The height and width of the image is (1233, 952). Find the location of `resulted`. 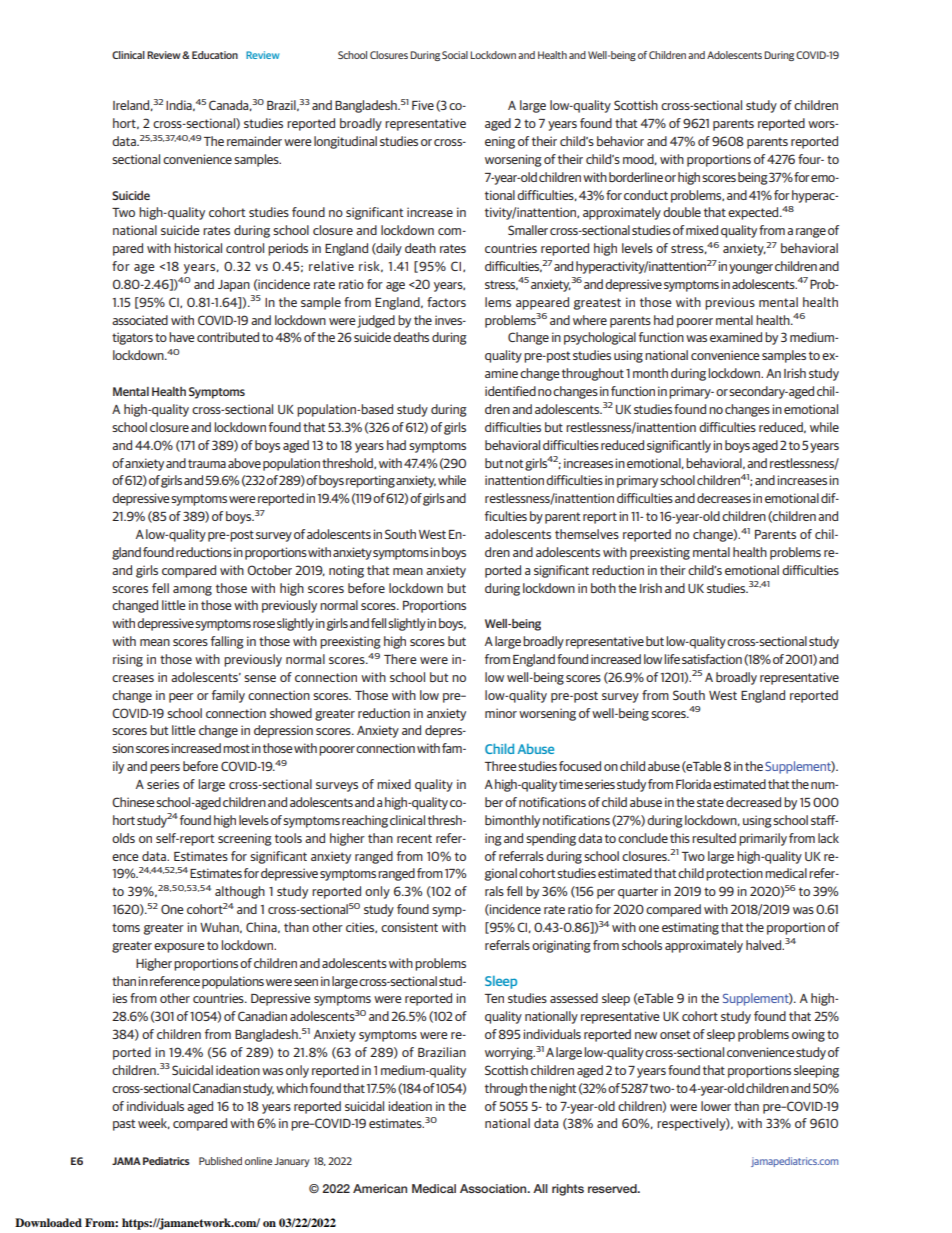

resulted is located at coordinates (714, 838).
